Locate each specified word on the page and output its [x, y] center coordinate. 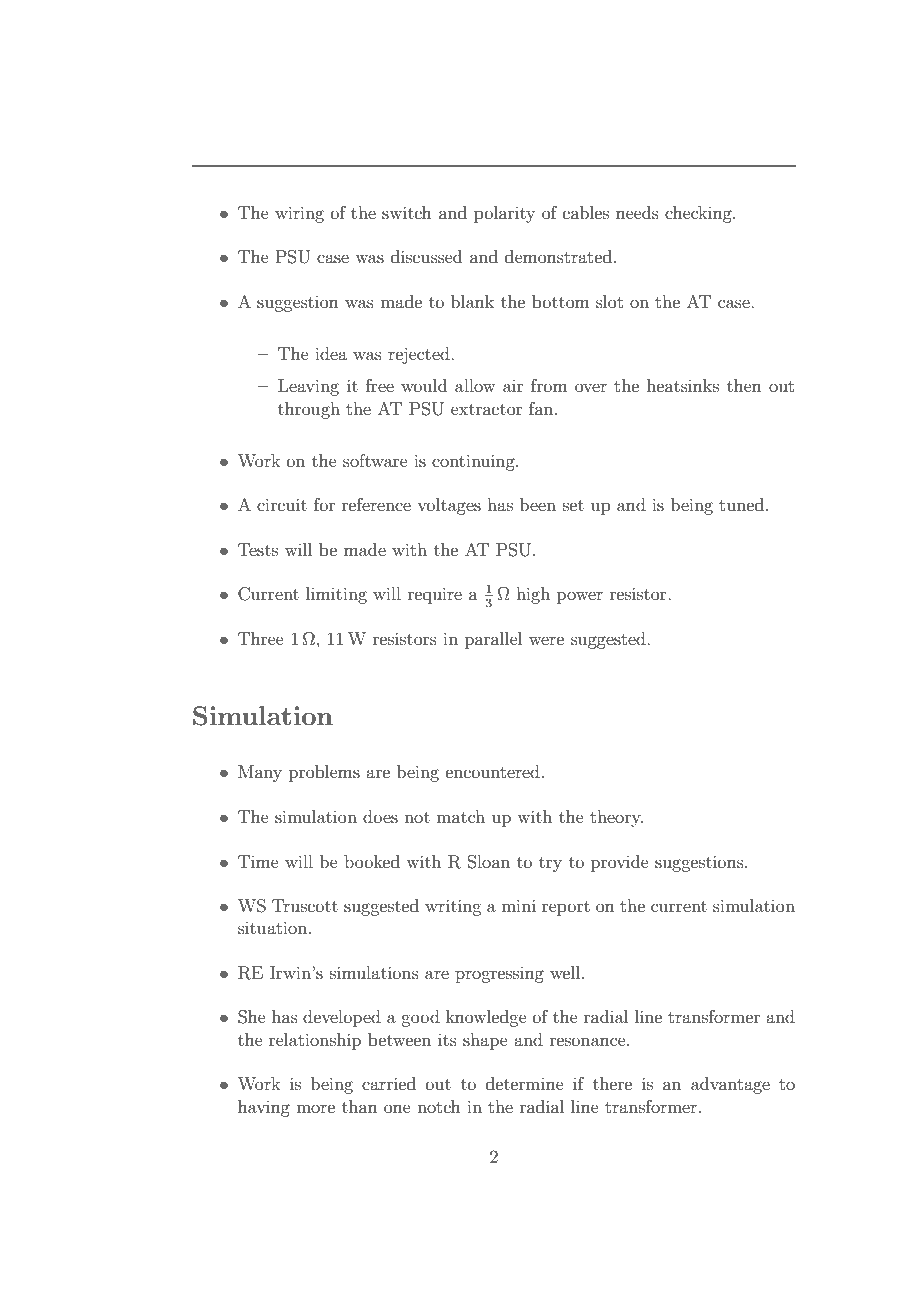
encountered [493, 771]
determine [525, 1083]
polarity [504, 214]
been [538, 504]
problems [324, 773]
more [315, 1108]
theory [616, 818]
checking [699, 214]
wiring [299, 214]
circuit [282, 504]
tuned [743, 504]
